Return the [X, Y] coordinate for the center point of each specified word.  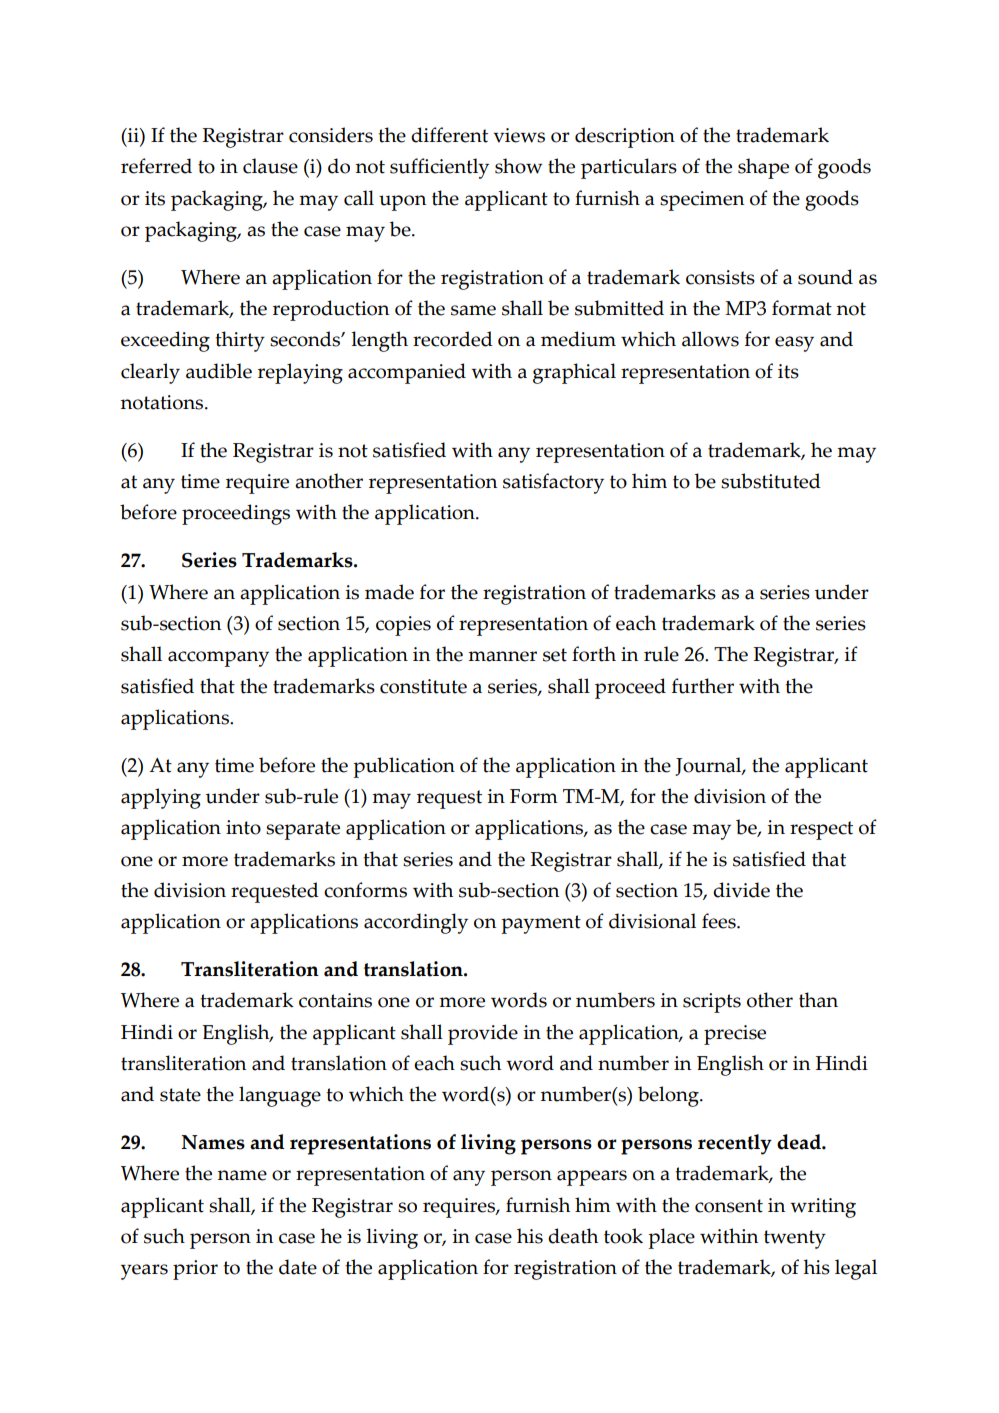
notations [163, 402]
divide [741, 890]
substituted [771, 481]
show [519, 166]
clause [270, 166]
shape [763, 168]
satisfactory [553, 483]
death [573, 1236]
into [243, 827]
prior [195, 1270]
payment [541, 924]
